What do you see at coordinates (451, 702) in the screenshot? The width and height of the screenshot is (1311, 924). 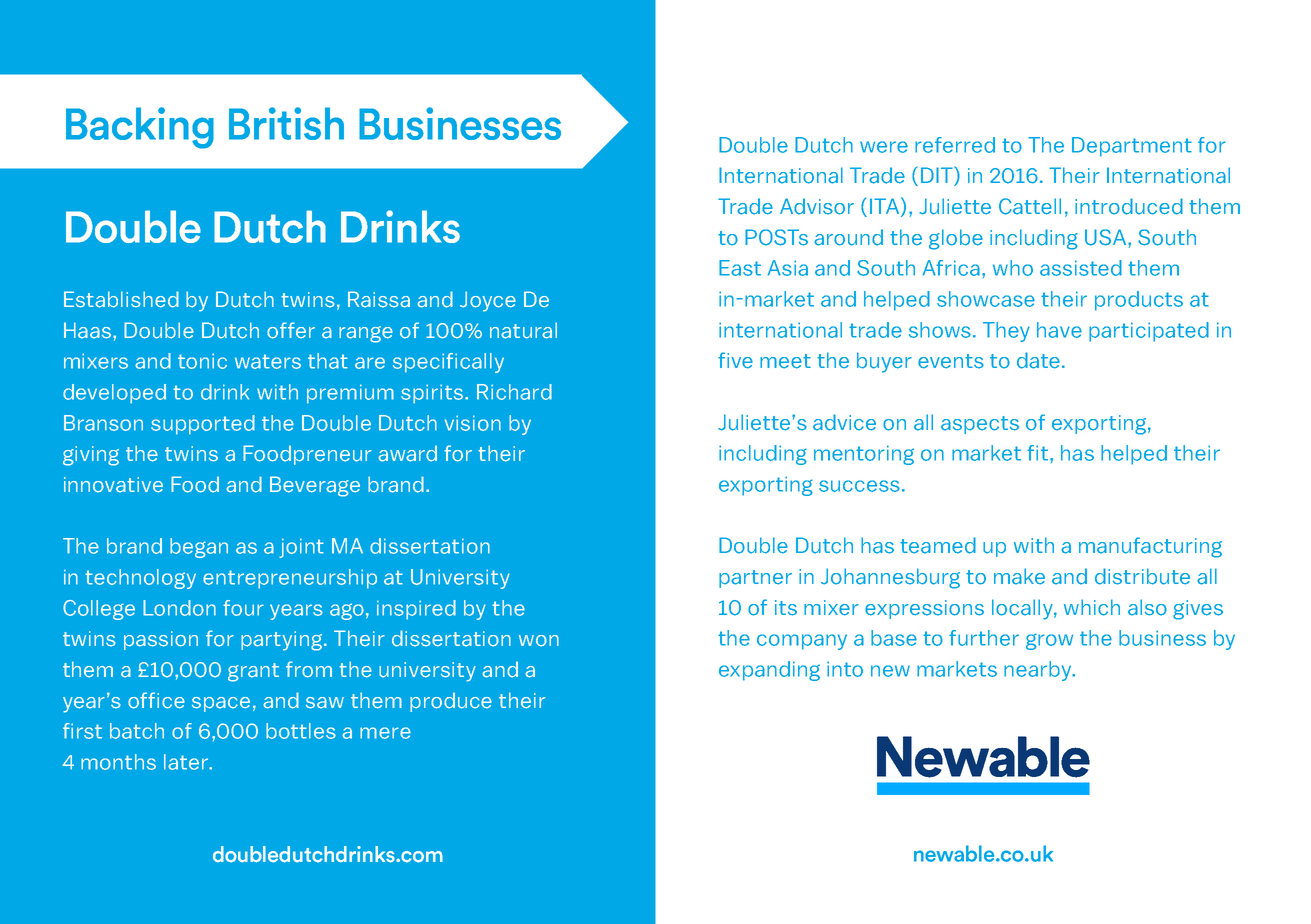 I see `produce` at bounding box center [451, 702].
